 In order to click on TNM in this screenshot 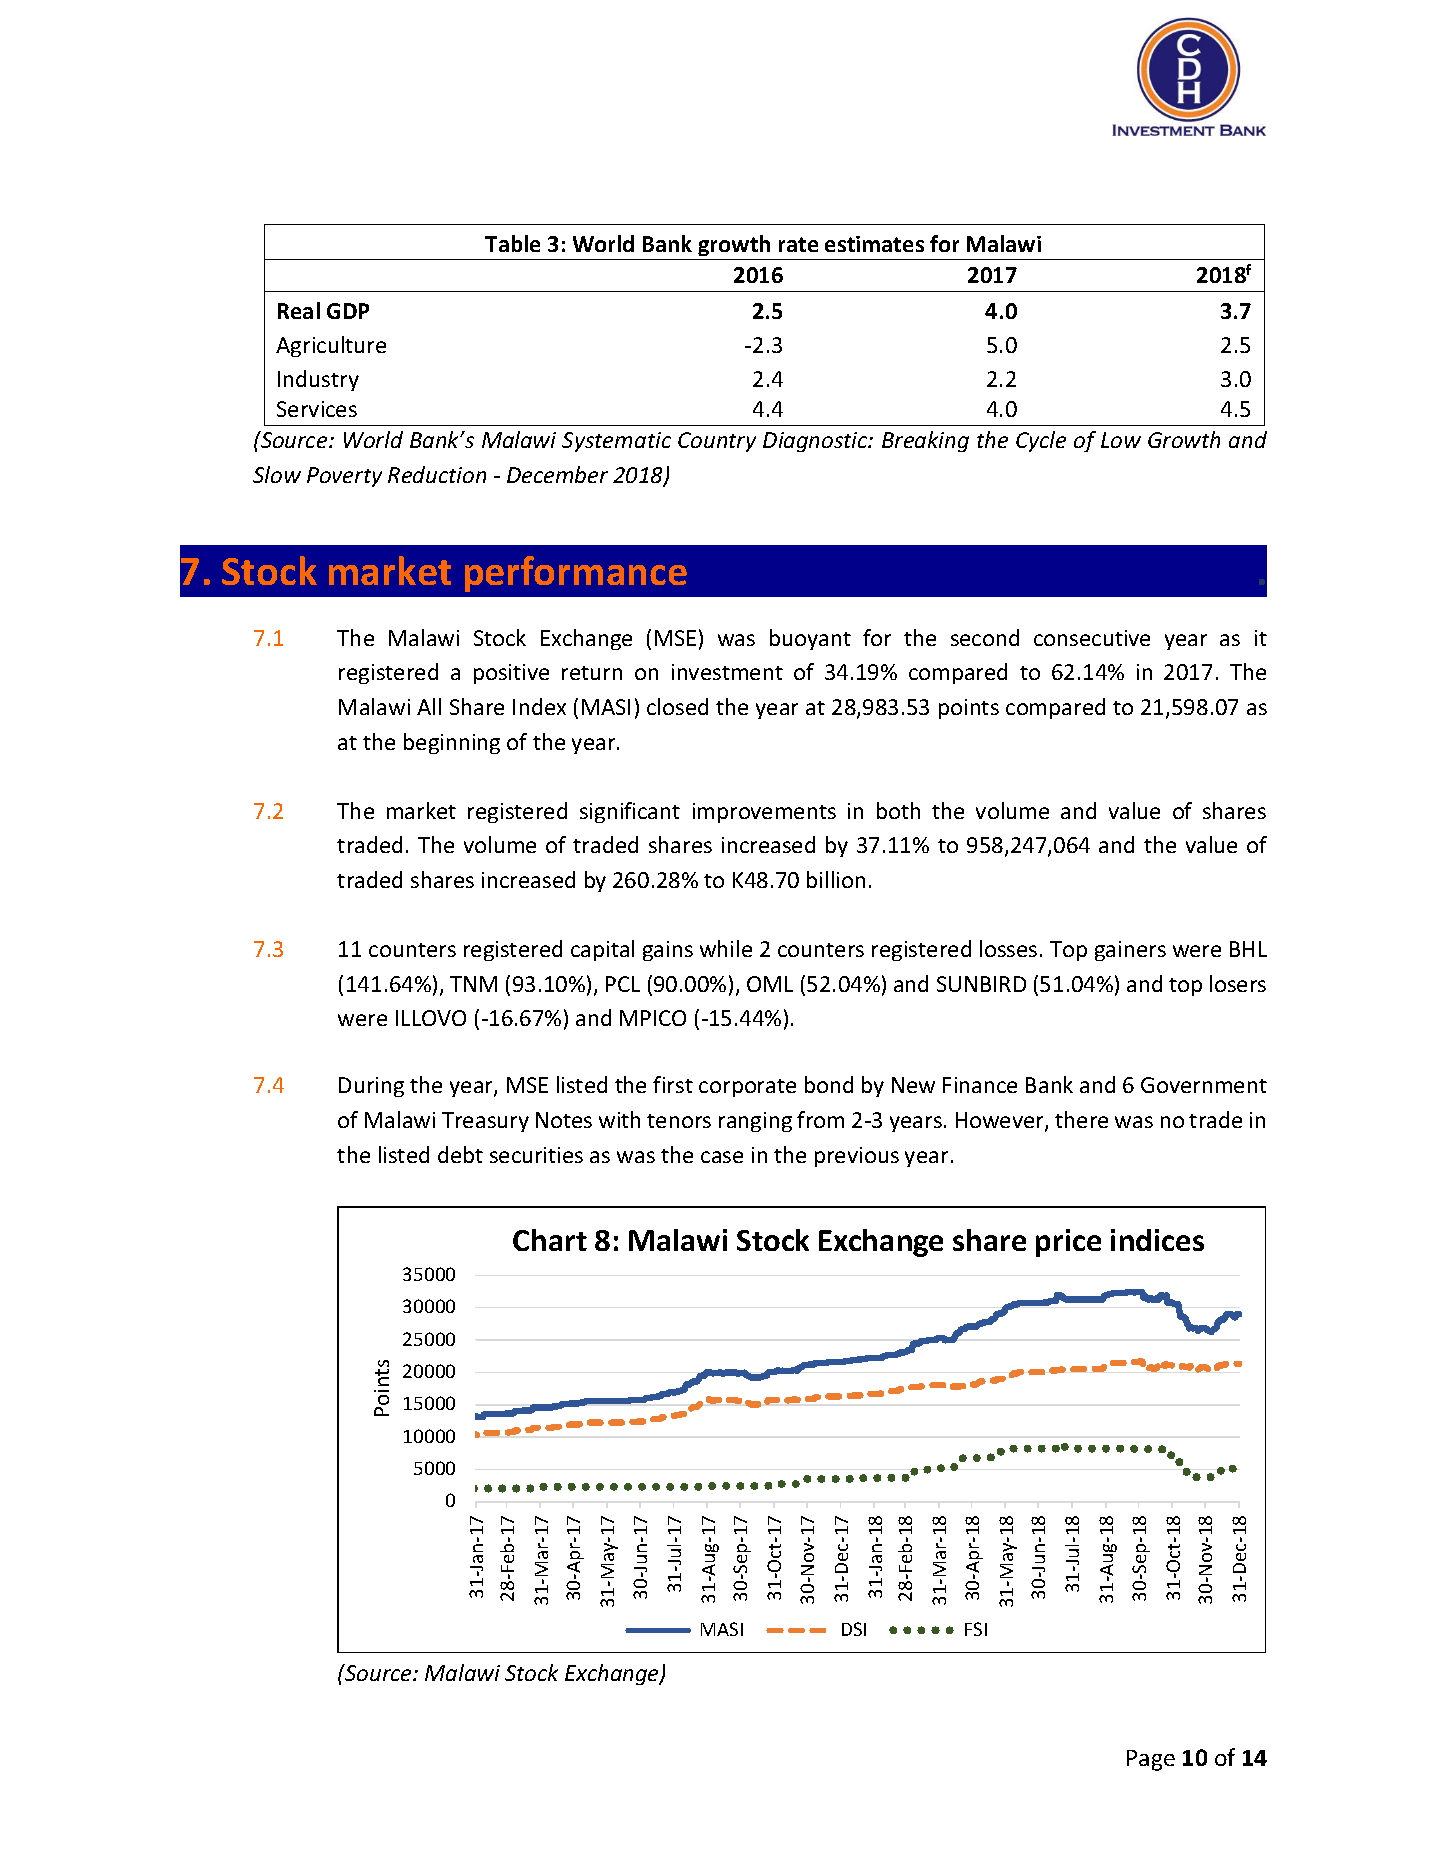, I will do `click(473, 984)`.
